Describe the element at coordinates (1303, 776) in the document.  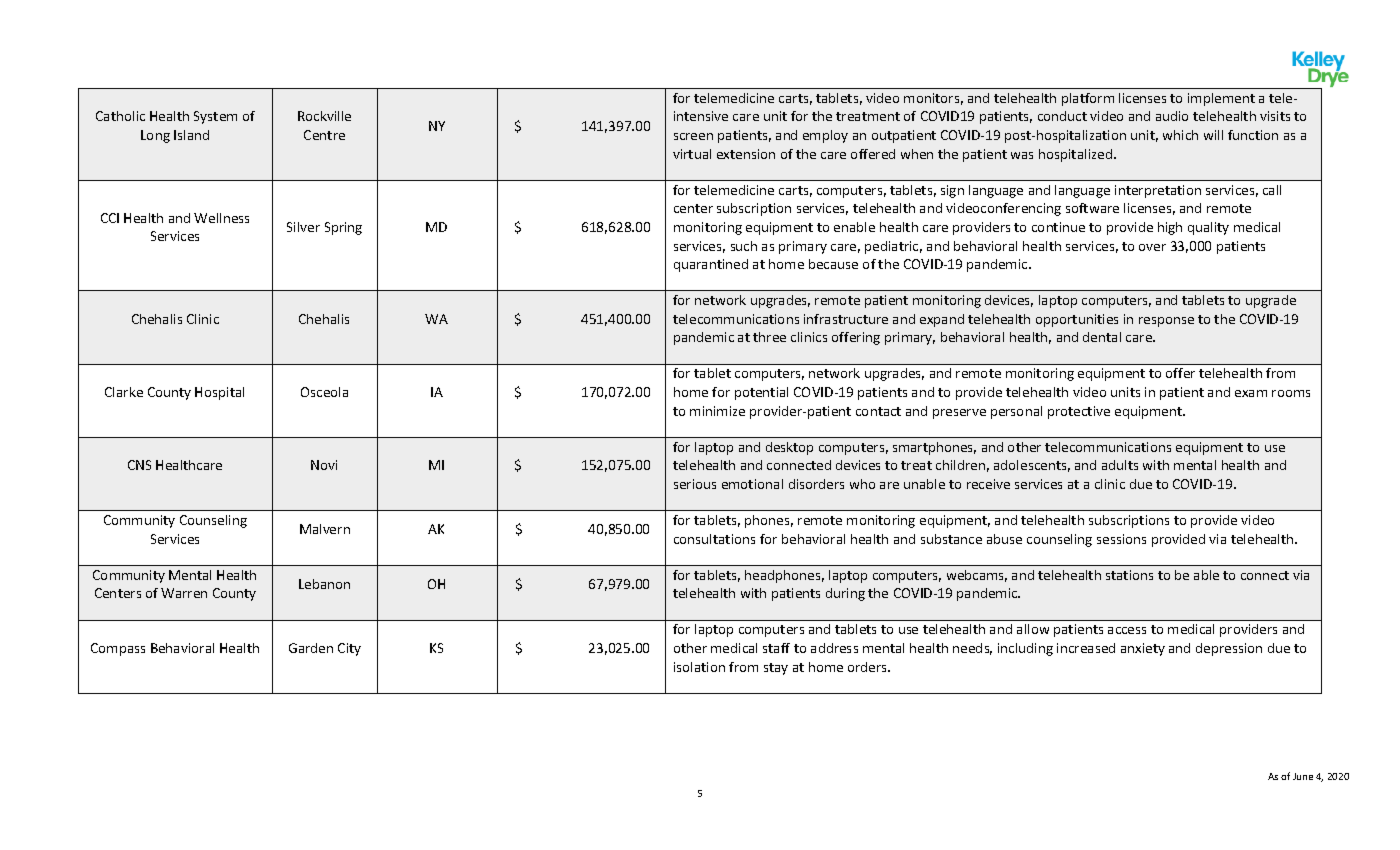
I see `June` at that location.
